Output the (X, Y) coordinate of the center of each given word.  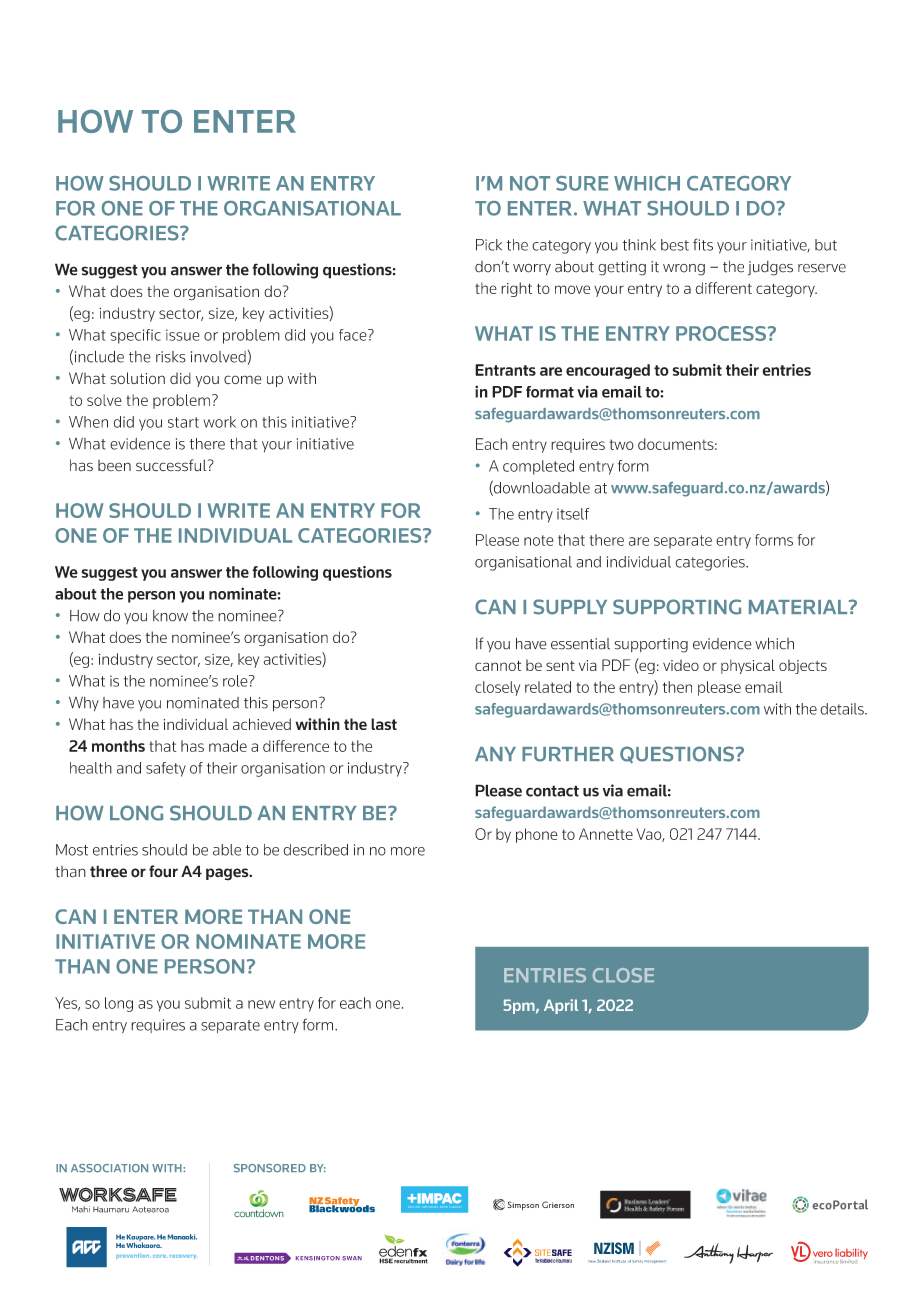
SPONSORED (270, 1168)
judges (770, 268)
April (561, 1006)
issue (183, 335)
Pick (489, 245)
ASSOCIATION (109, 1168)
